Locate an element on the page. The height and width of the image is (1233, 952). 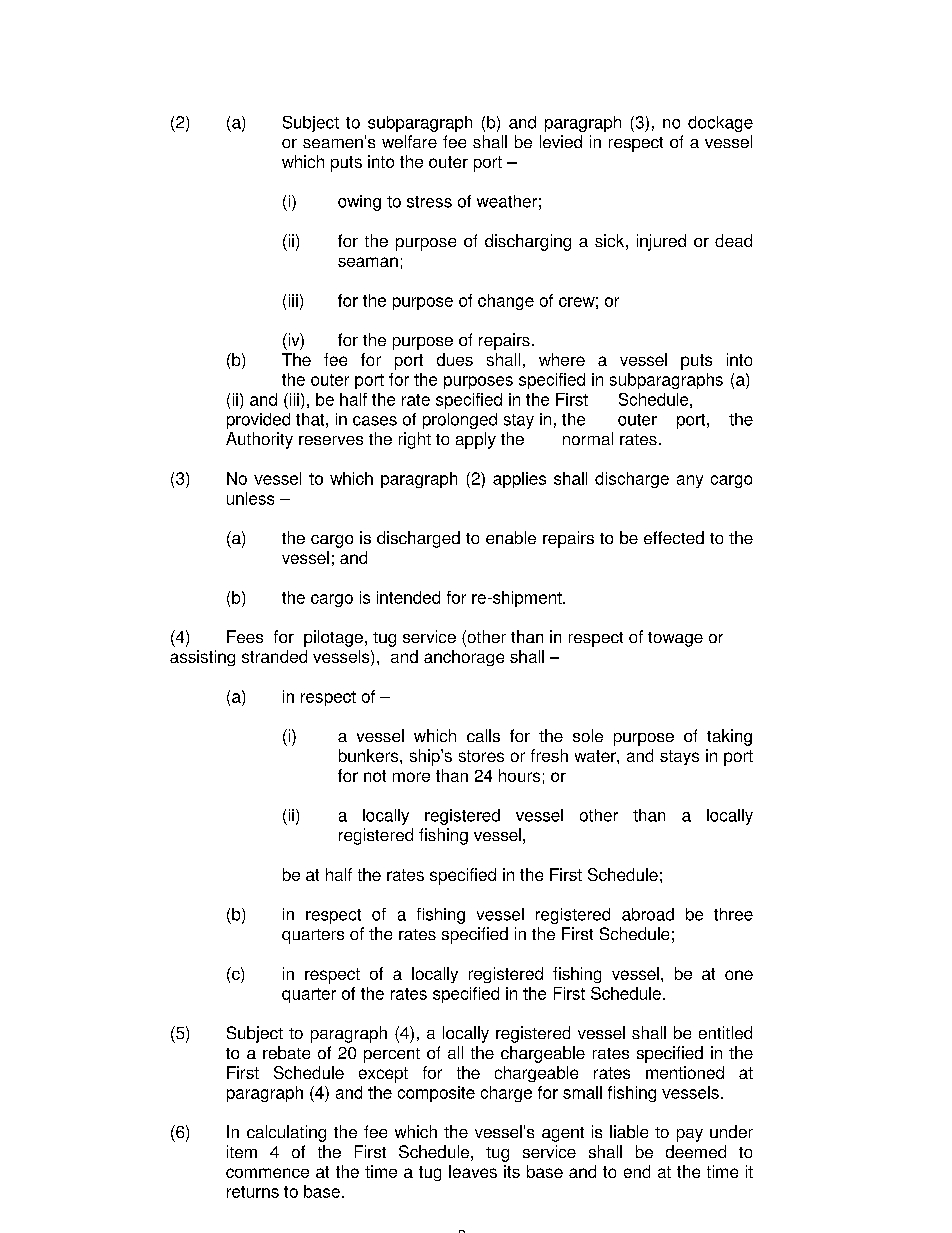
owing is located at coordinates (359, 203).
